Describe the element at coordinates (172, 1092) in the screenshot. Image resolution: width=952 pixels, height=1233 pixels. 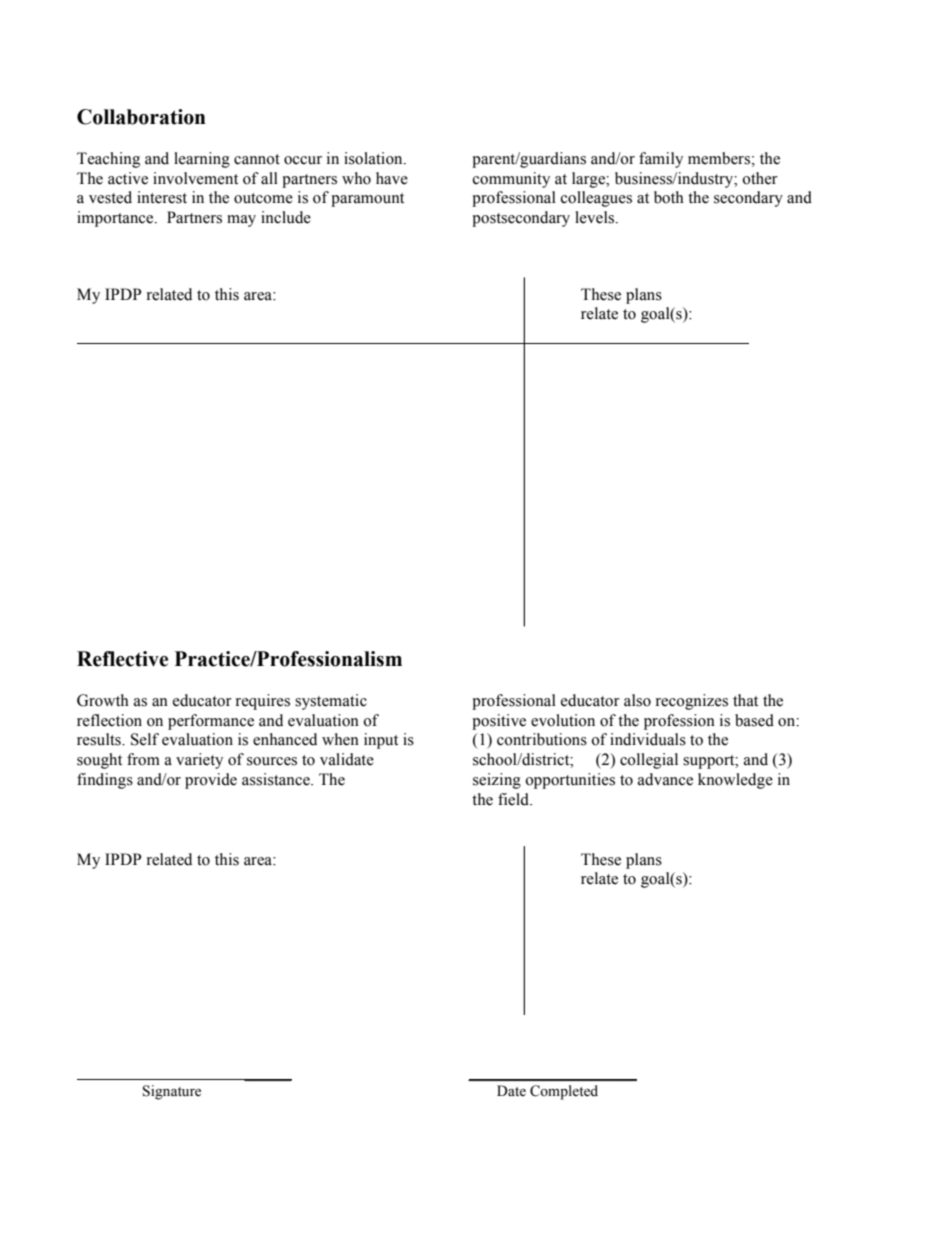
I see `Signature` at that location.
